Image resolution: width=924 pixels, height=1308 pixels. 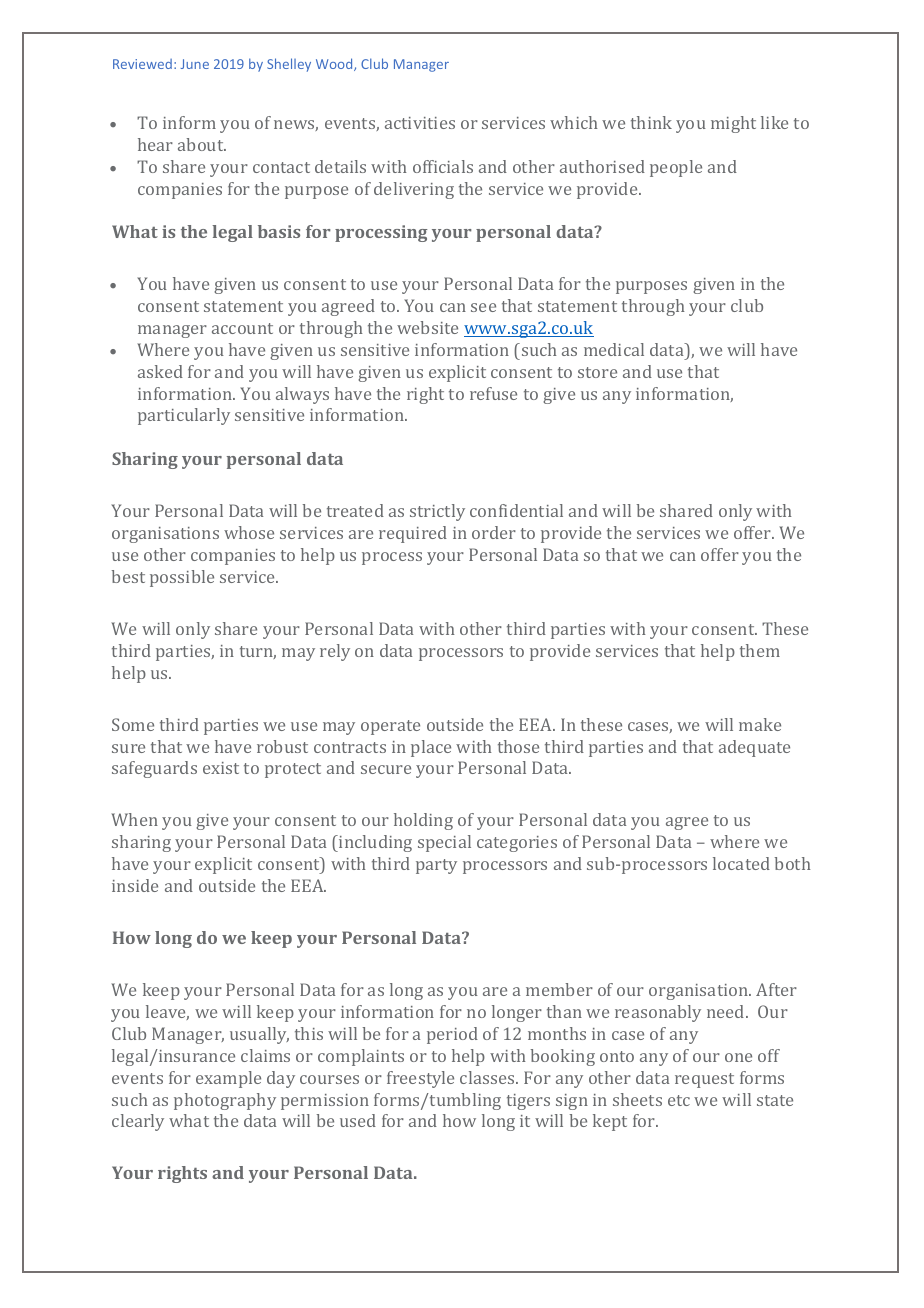 What do you see at coordinates (195, 64) in the document?
I see `June` at bounding box center [195, 64].
